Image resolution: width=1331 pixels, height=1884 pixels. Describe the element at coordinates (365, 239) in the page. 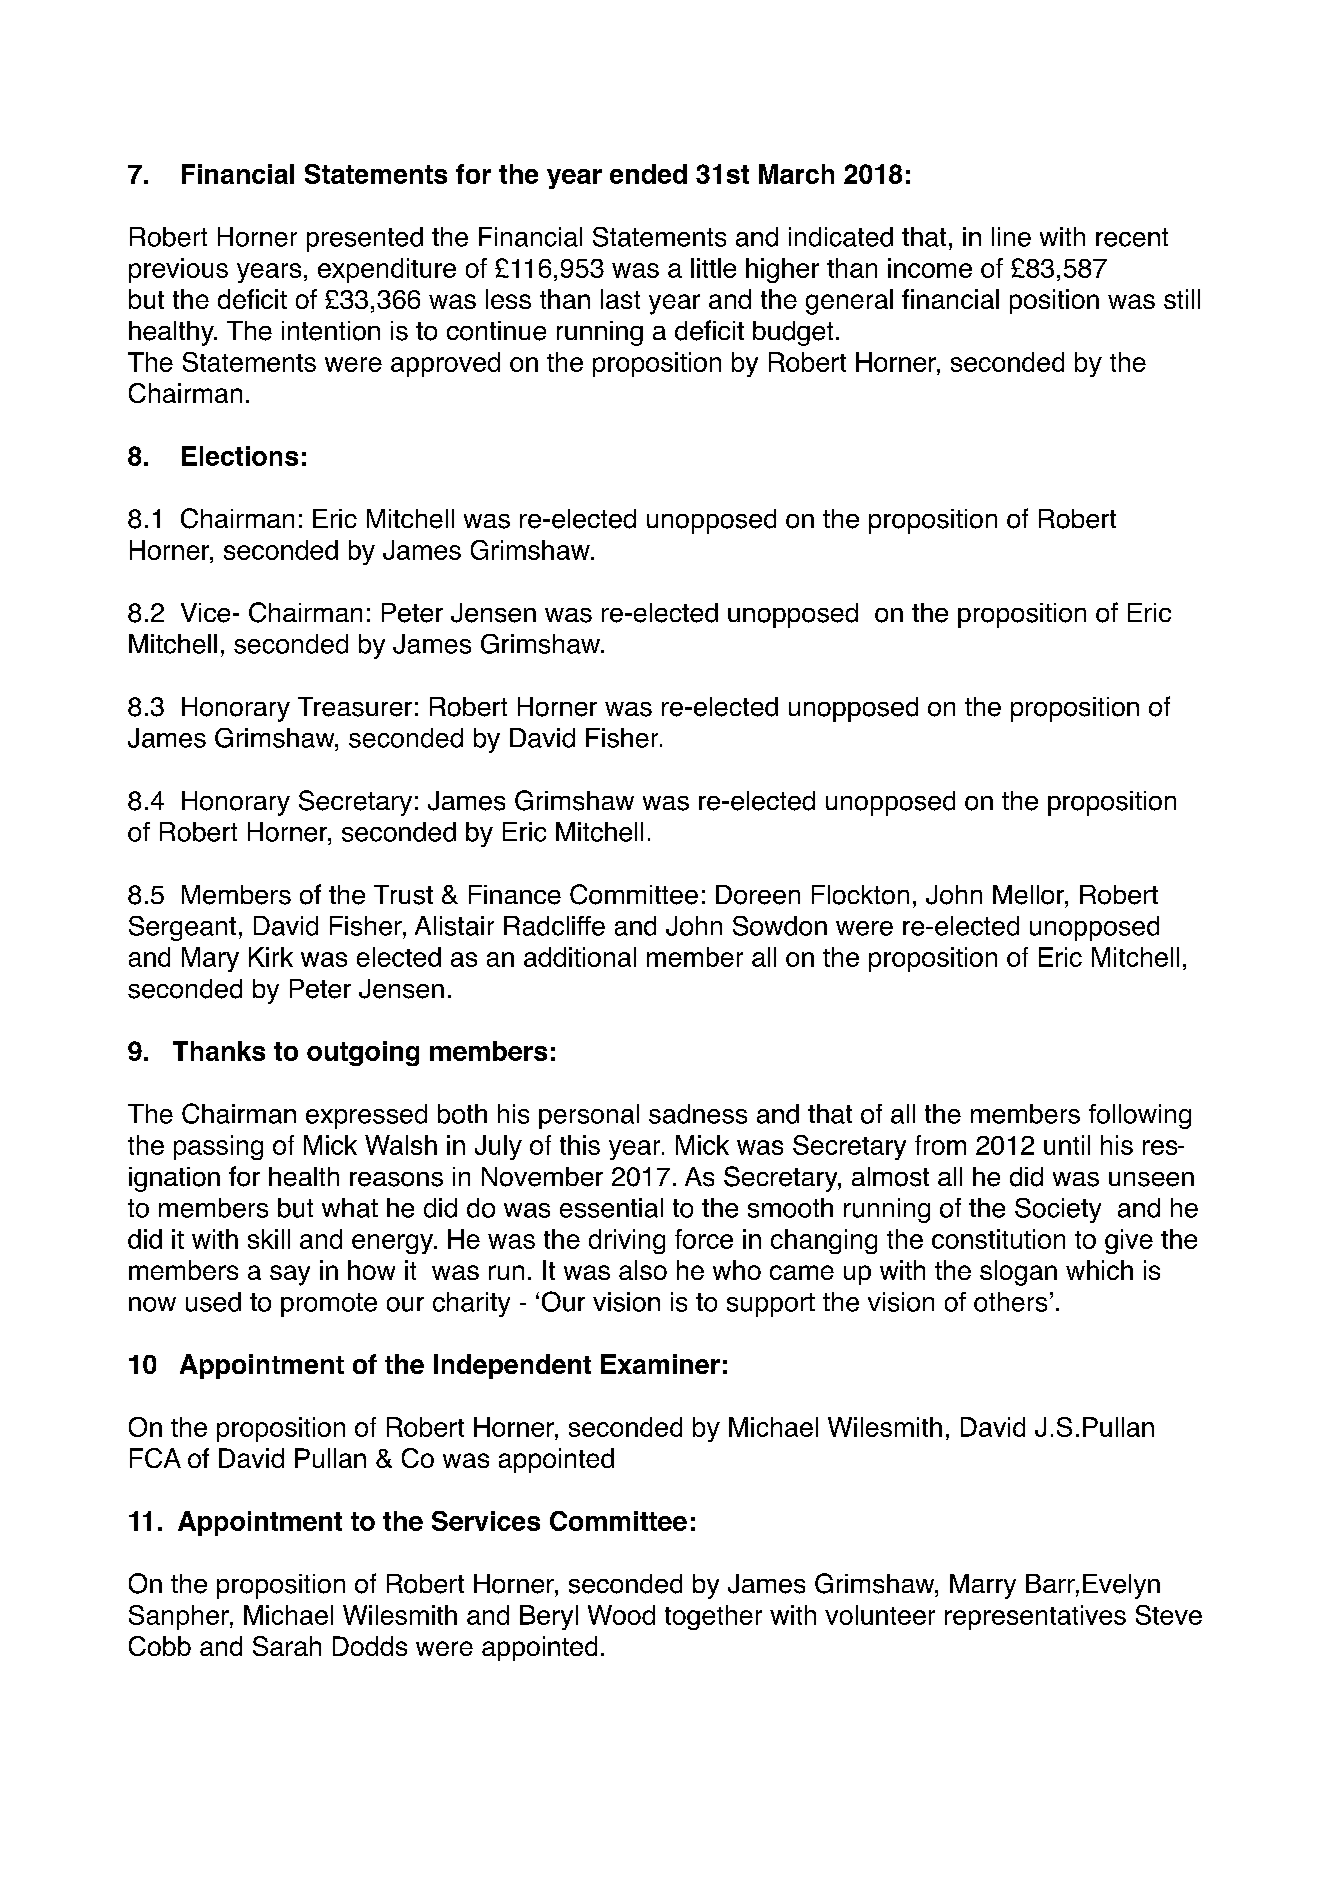

I see `presented` at that location.
